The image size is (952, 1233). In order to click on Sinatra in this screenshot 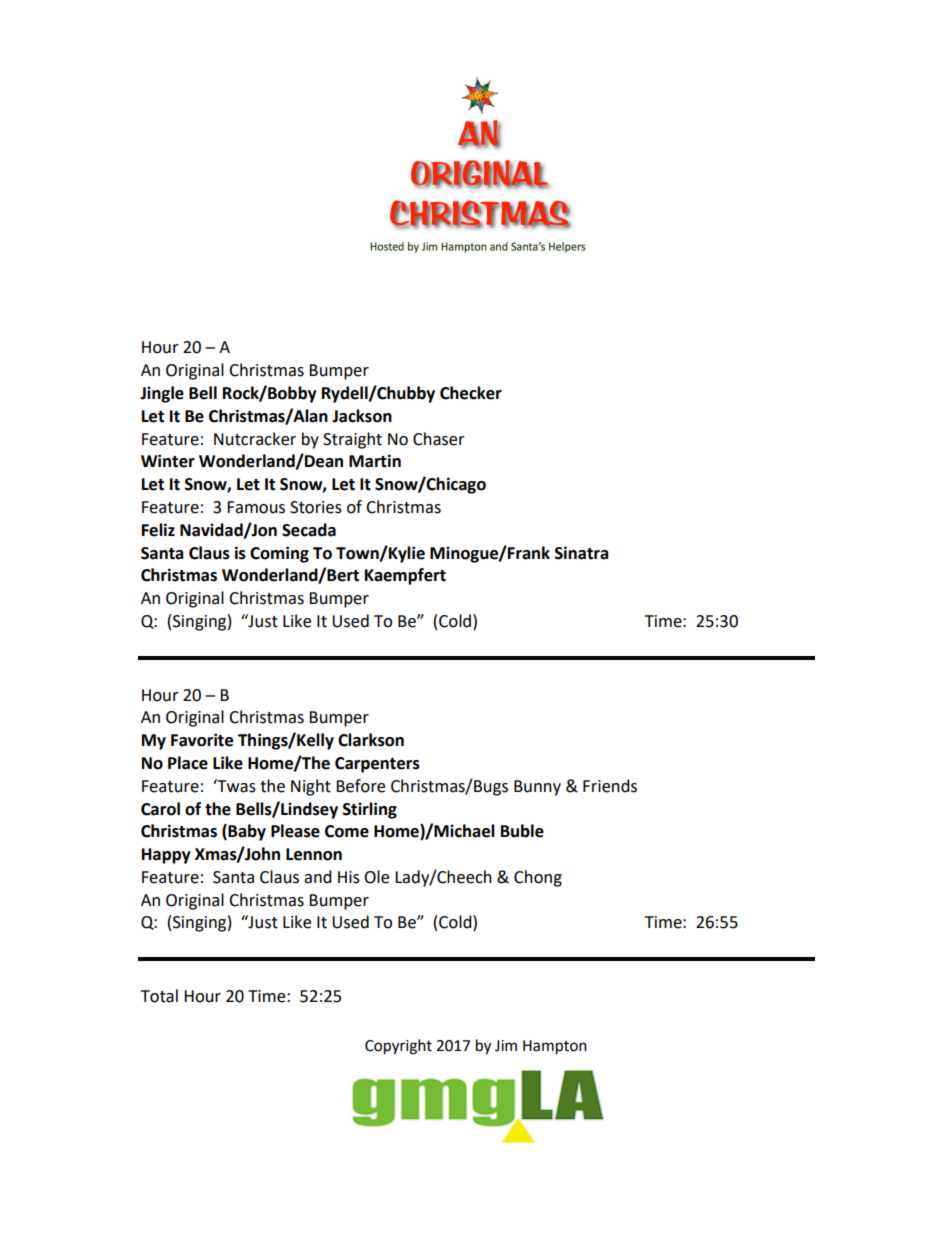, I will do `click(582, 553)`.
